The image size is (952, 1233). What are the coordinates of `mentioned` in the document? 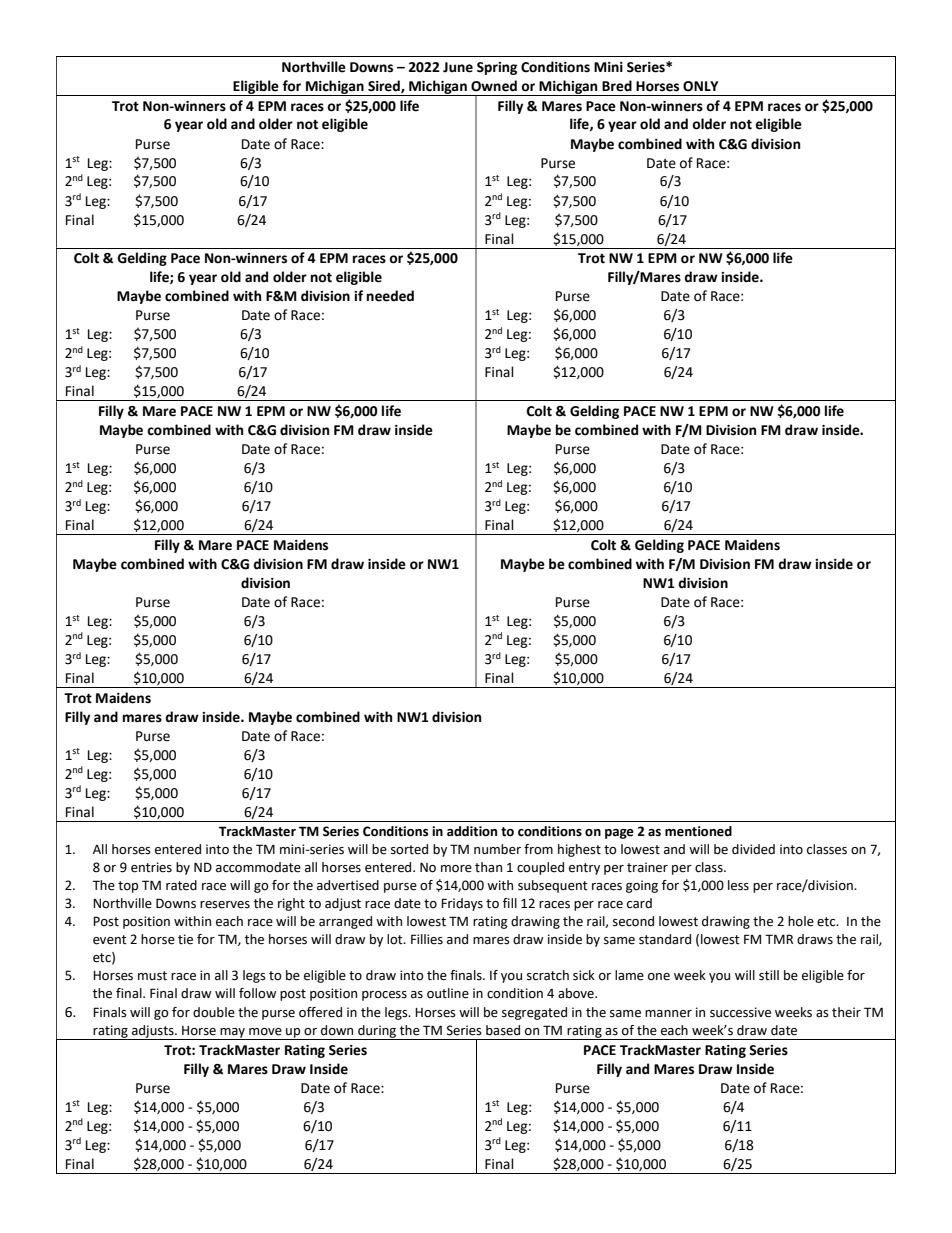 It's located at (698, 831).
